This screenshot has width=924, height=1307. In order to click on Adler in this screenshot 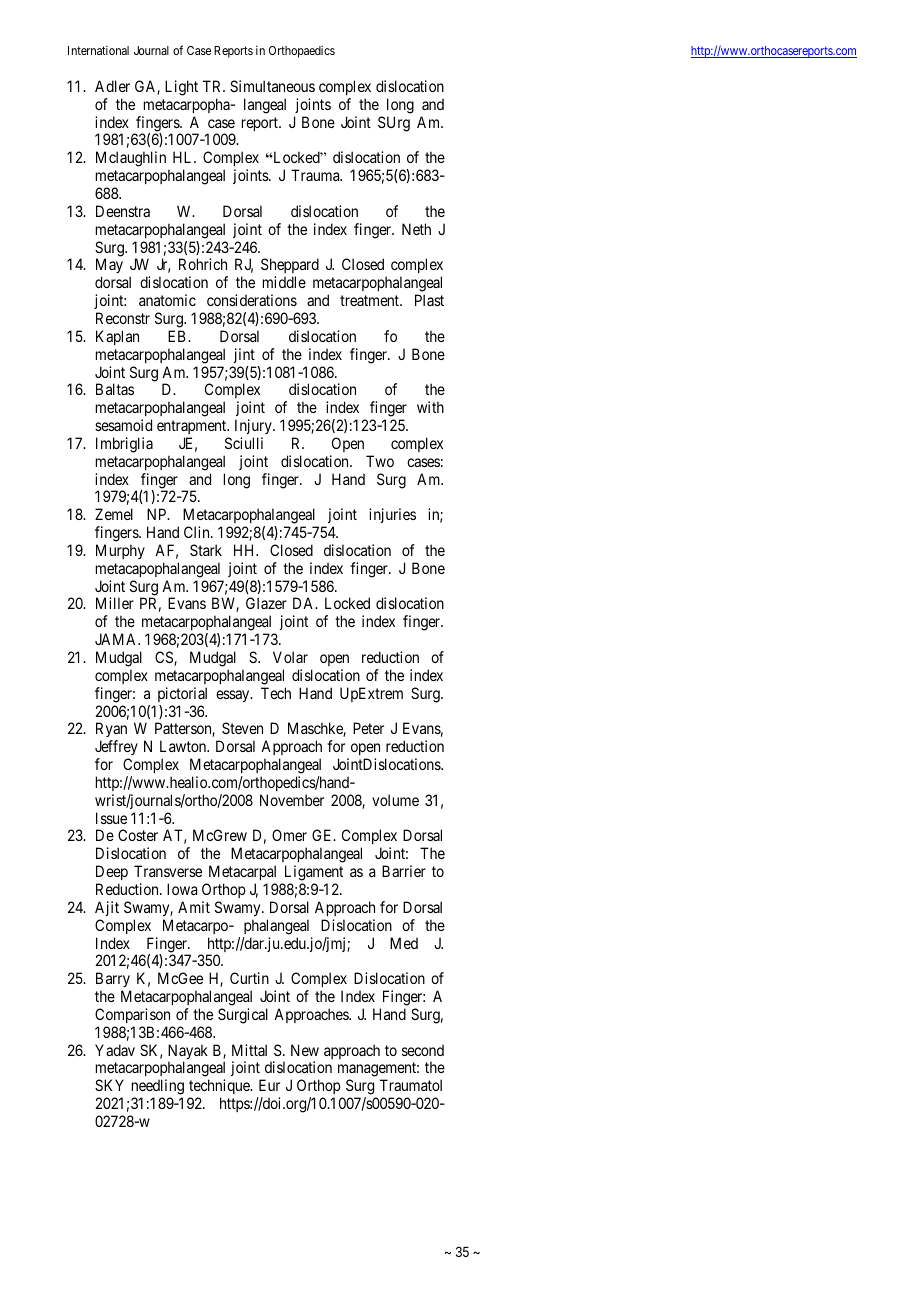, I will do `click(112, 86)`.
